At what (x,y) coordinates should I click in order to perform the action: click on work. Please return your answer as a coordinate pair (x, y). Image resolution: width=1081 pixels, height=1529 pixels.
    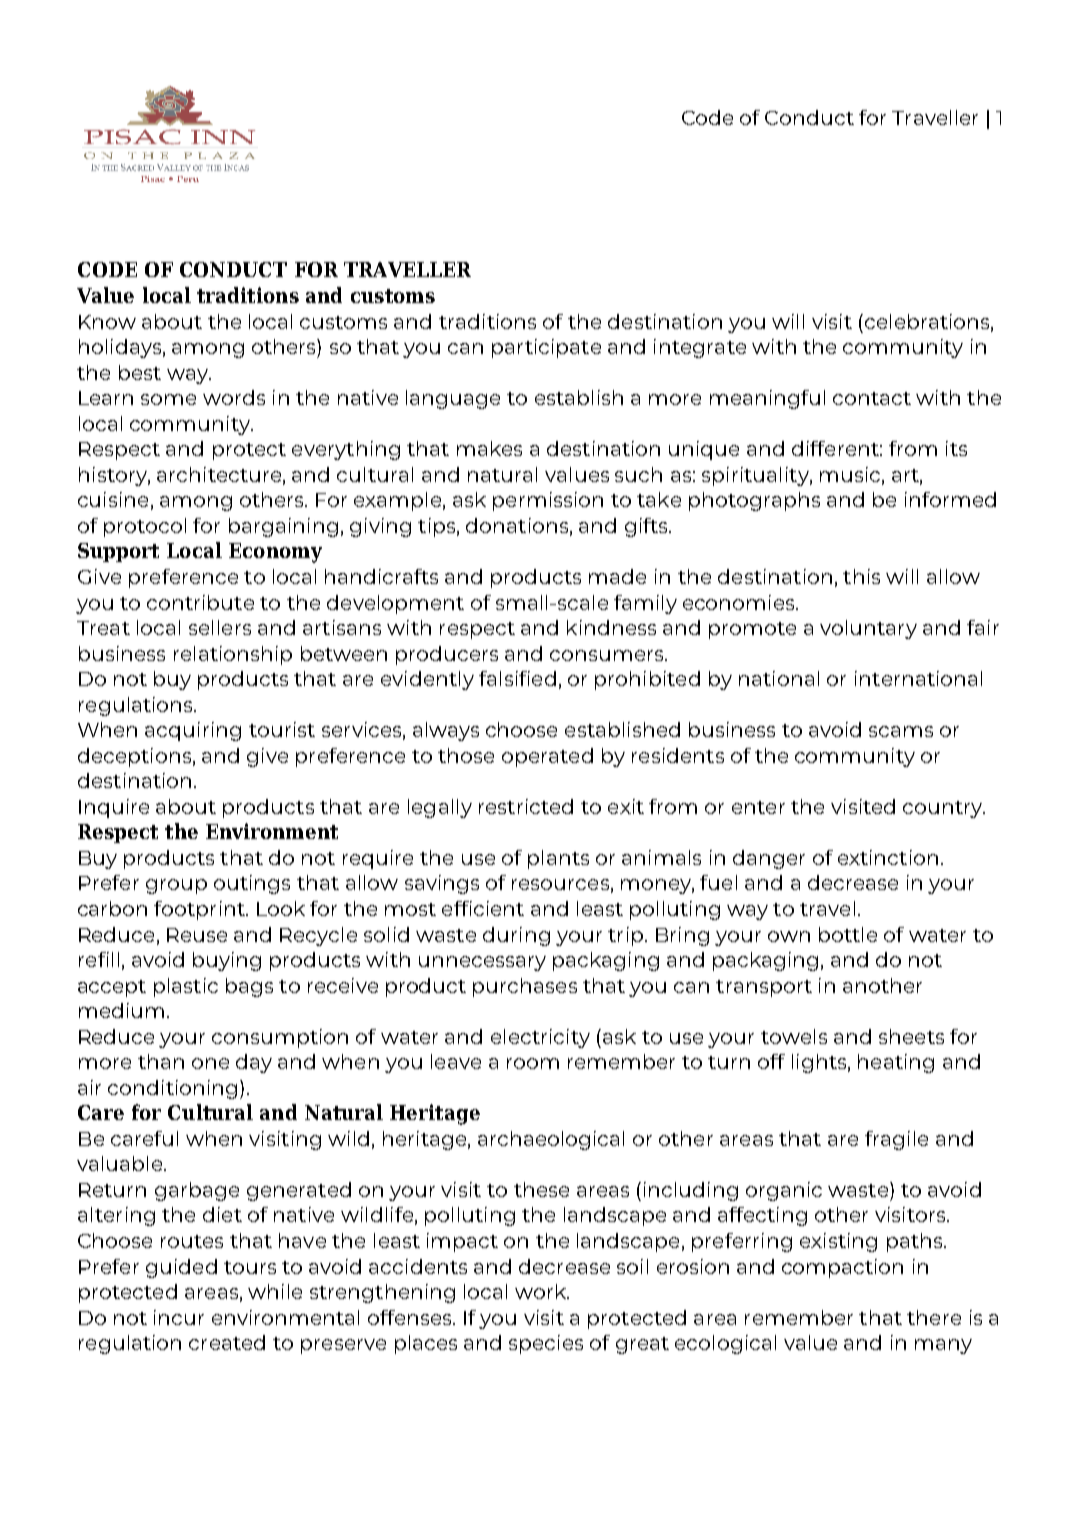
    Looking at the image, I should click on (542, 1291).
